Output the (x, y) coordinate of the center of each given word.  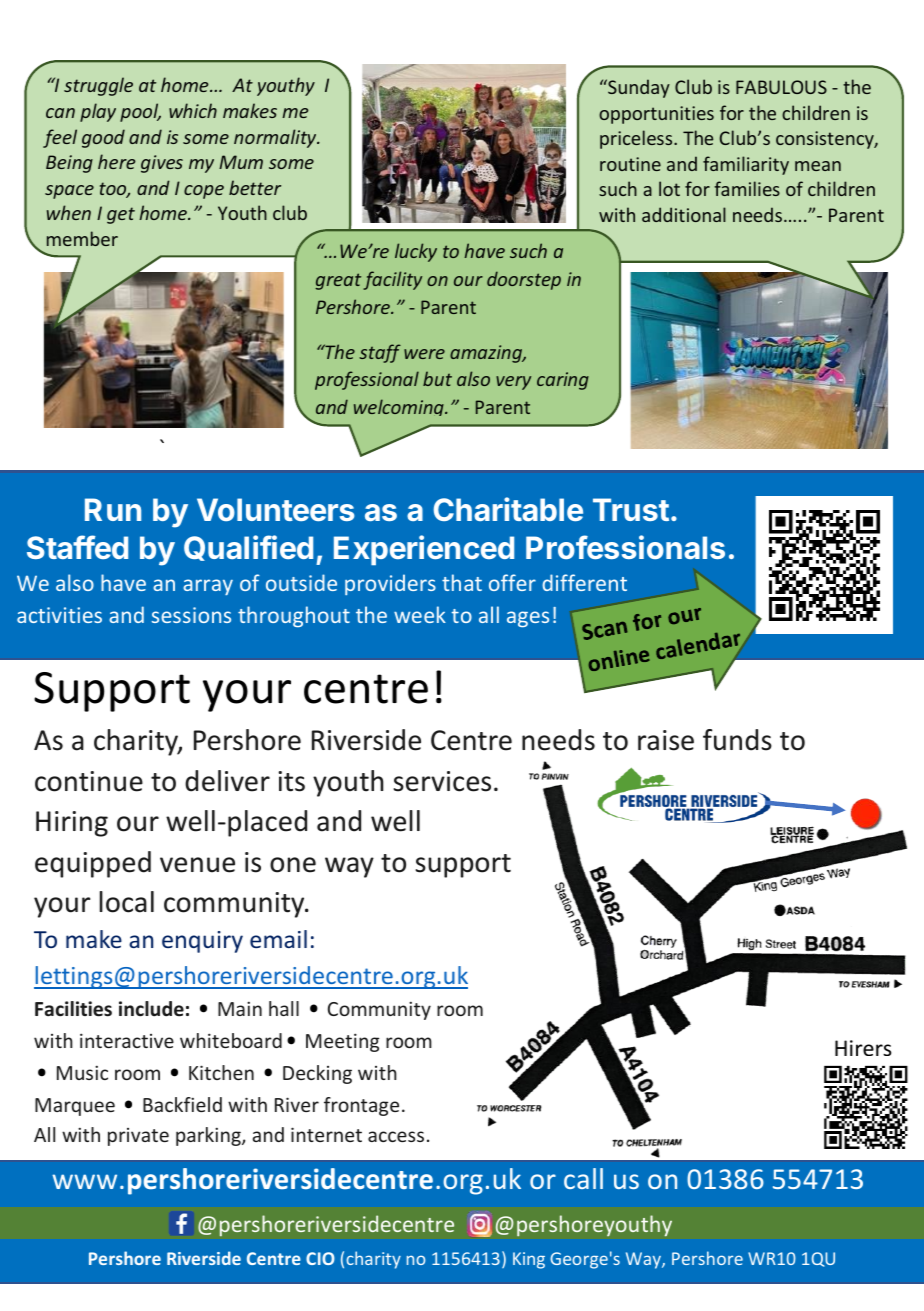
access (396, 1136)
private (138, 1137)
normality (276, 138)
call (583, 1178)
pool (140, 112)
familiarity (746, 165)
